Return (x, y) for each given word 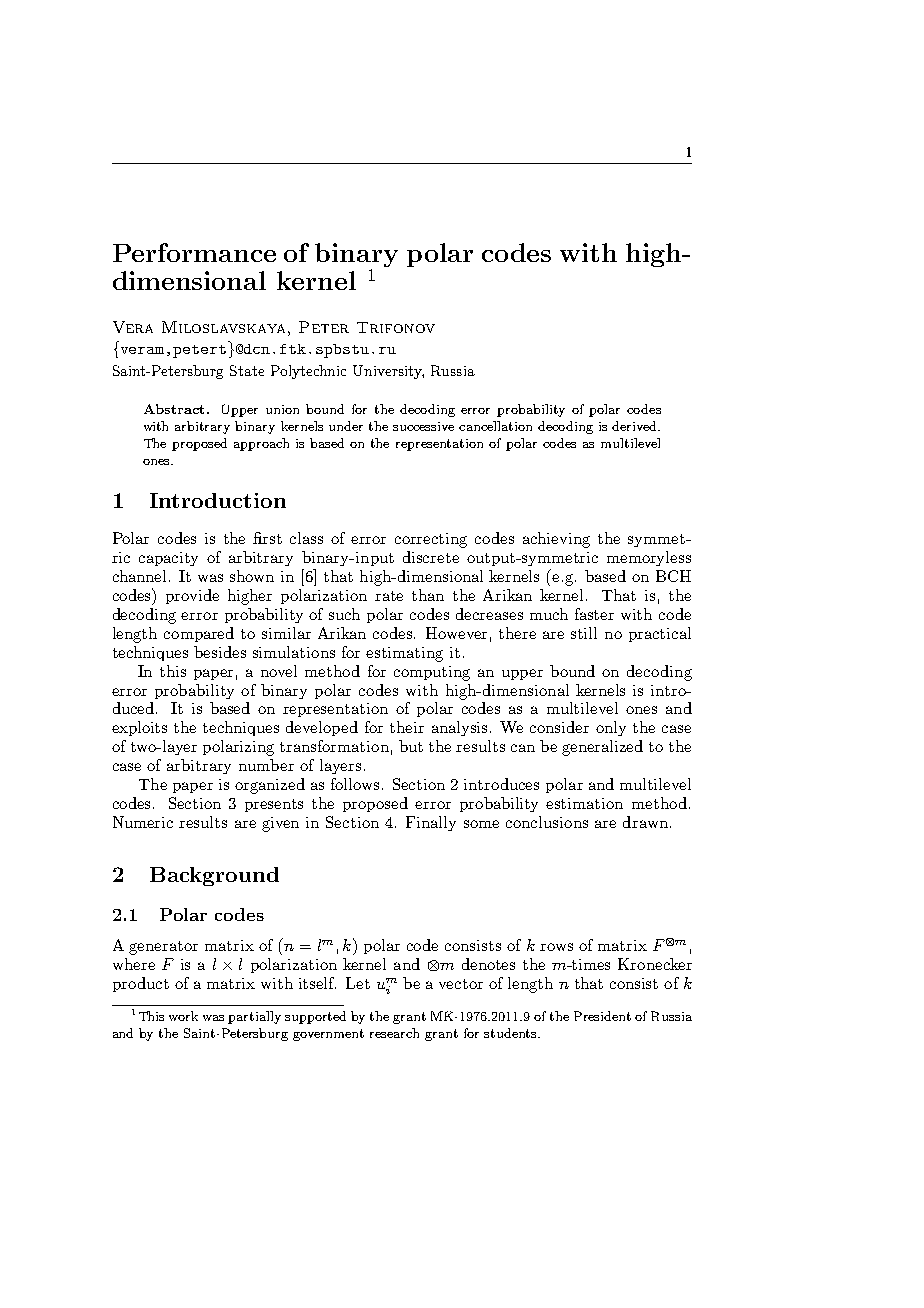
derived (635, 426)
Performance (194, 252)
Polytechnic (308, 372)
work (183, 1016)
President (602, 1016)
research (394, 1033)
